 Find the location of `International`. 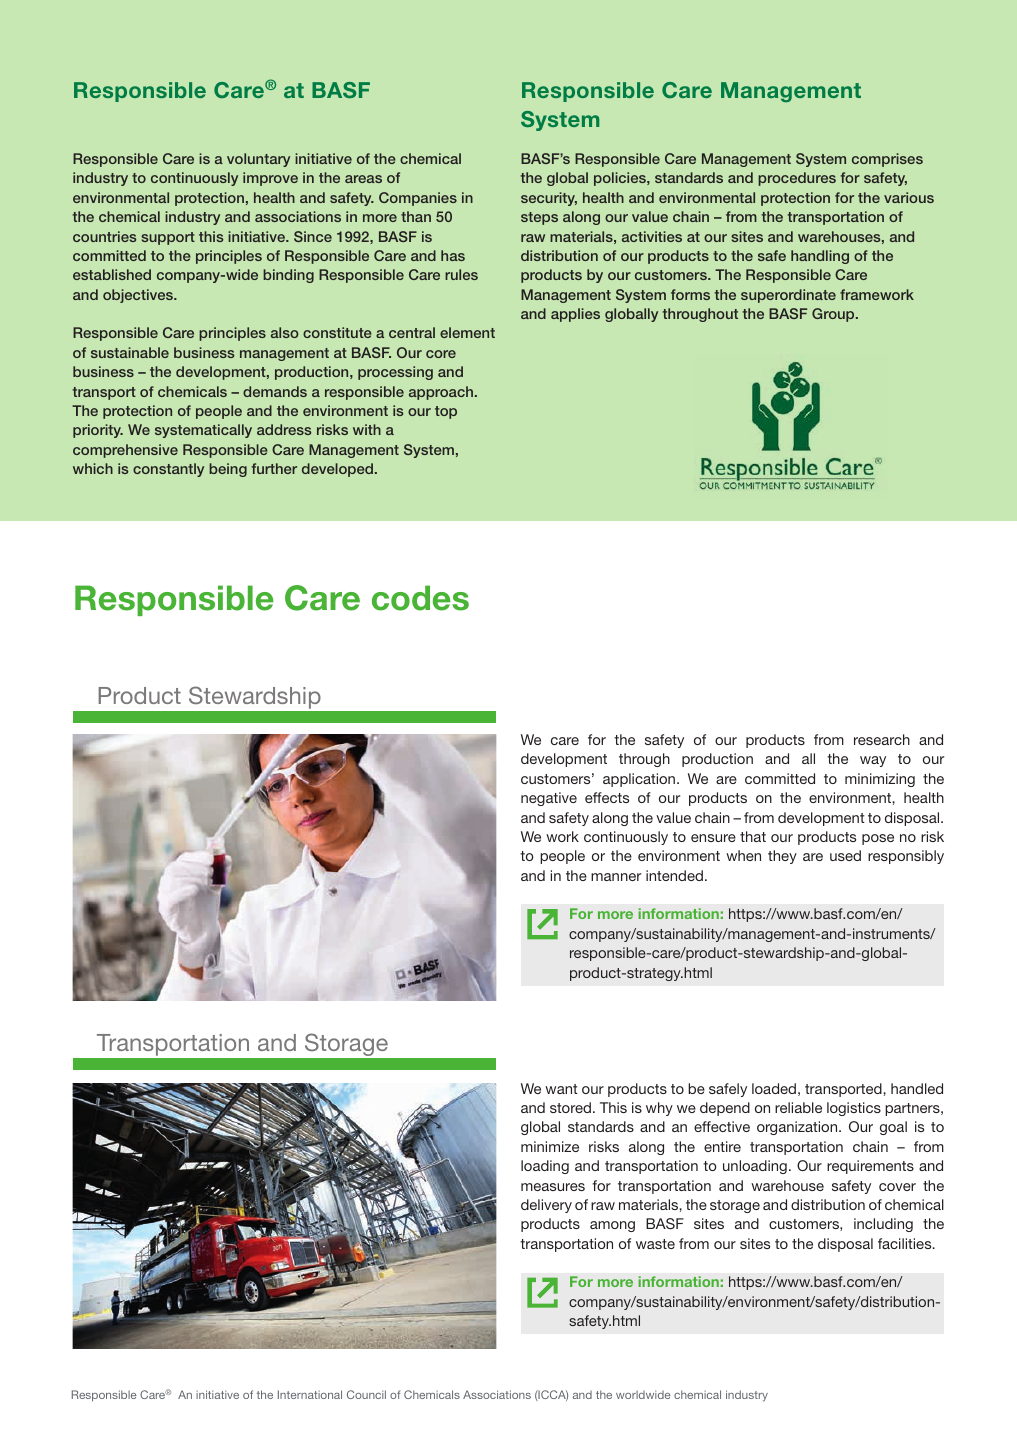

International is located at coordinates (310, 1394).
